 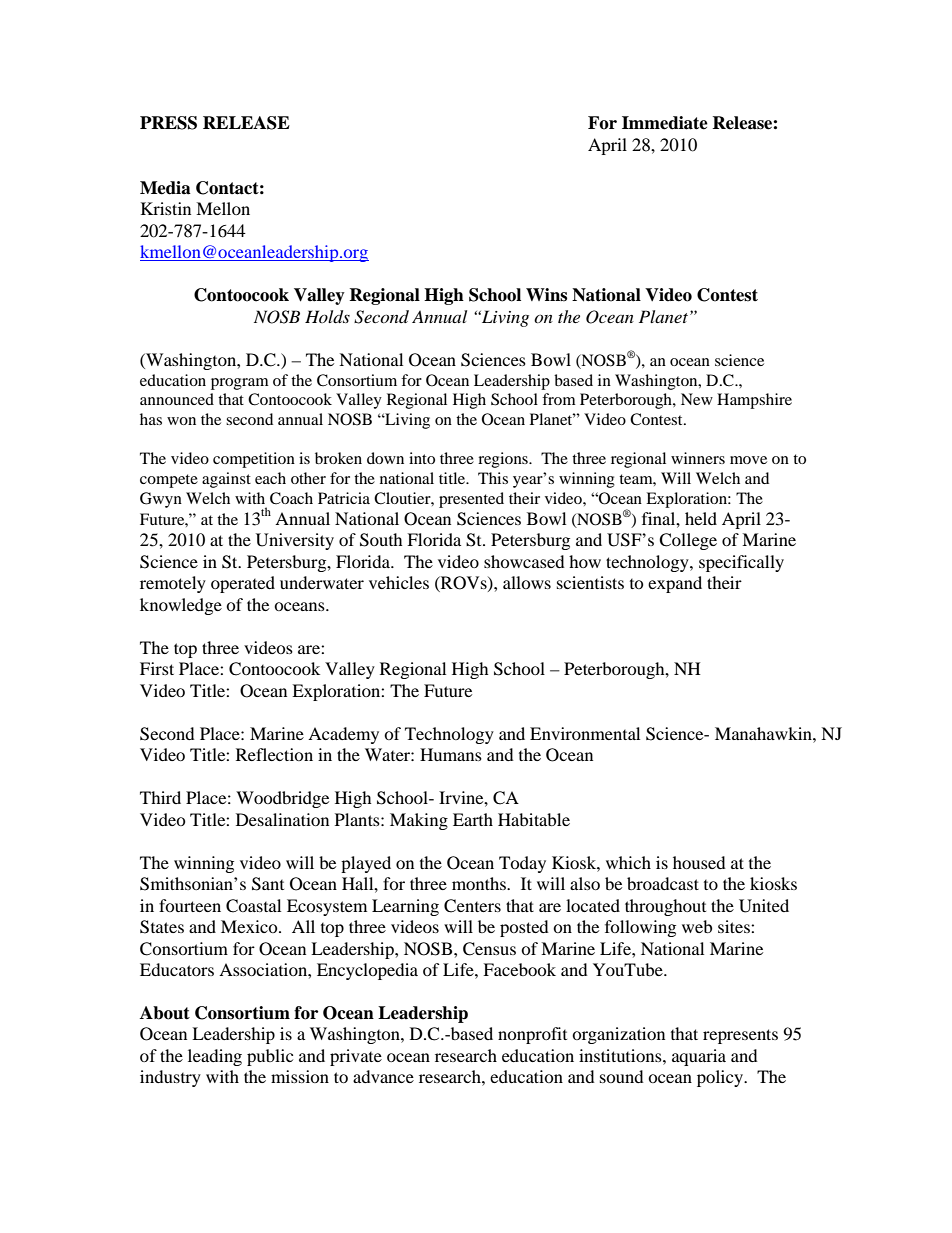 What do you see at coordinates (546, 295) in the image?
I see `Wins` at bounding box center [546, 295].
